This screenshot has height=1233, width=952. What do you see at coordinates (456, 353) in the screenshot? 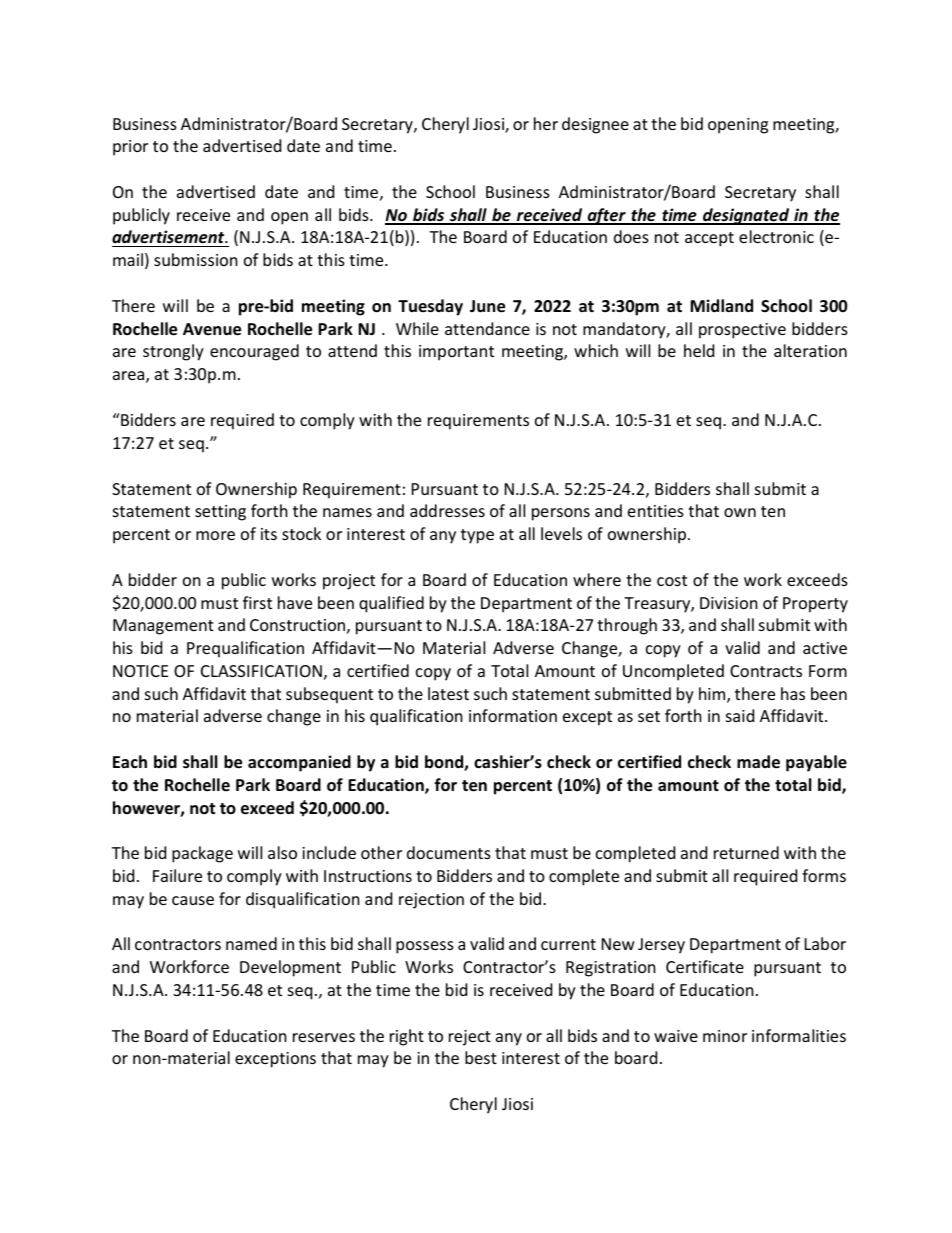
I see `important` at bounding box center [456, 353].
